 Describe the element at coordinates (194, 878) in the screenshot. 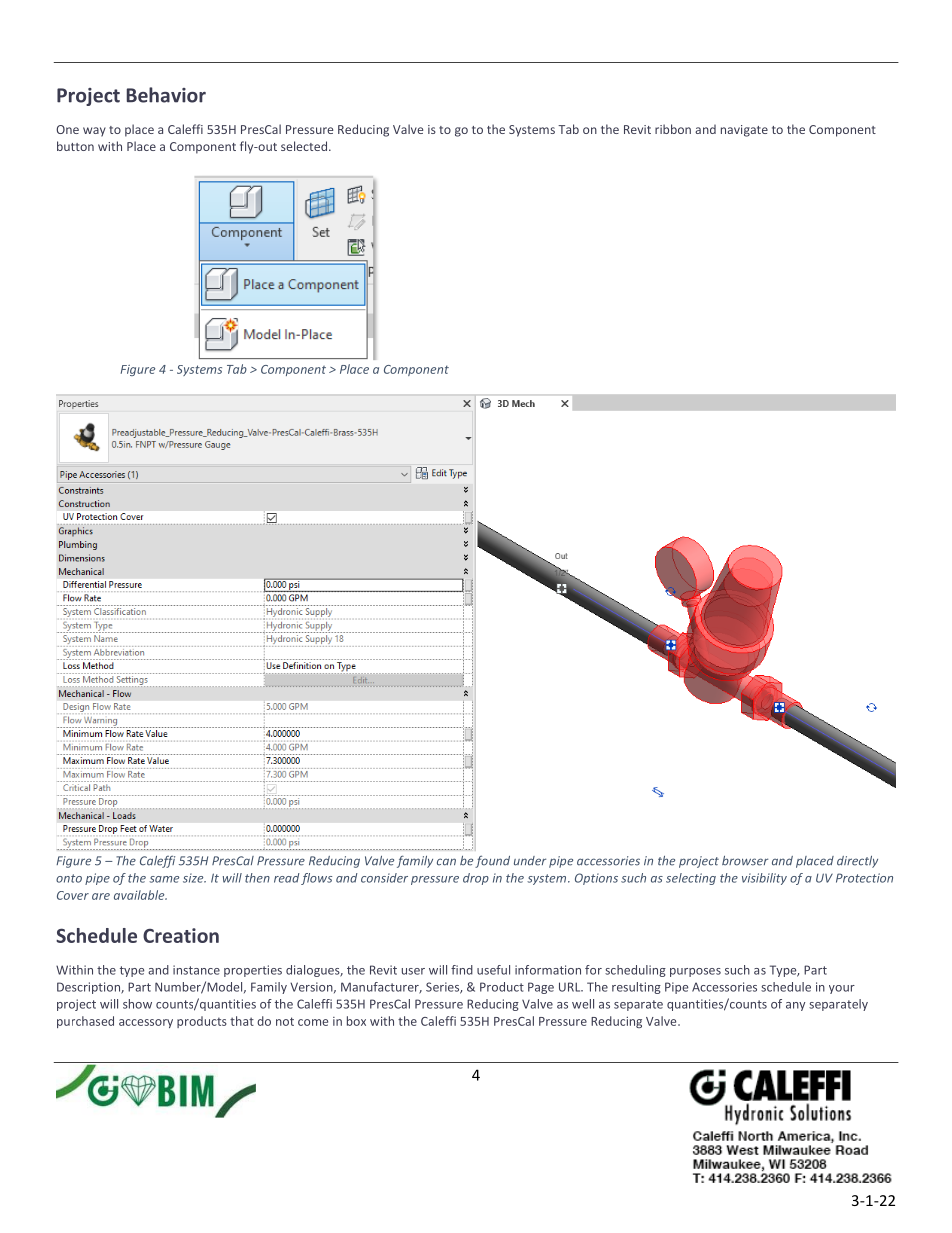

I see `size` at that location.
